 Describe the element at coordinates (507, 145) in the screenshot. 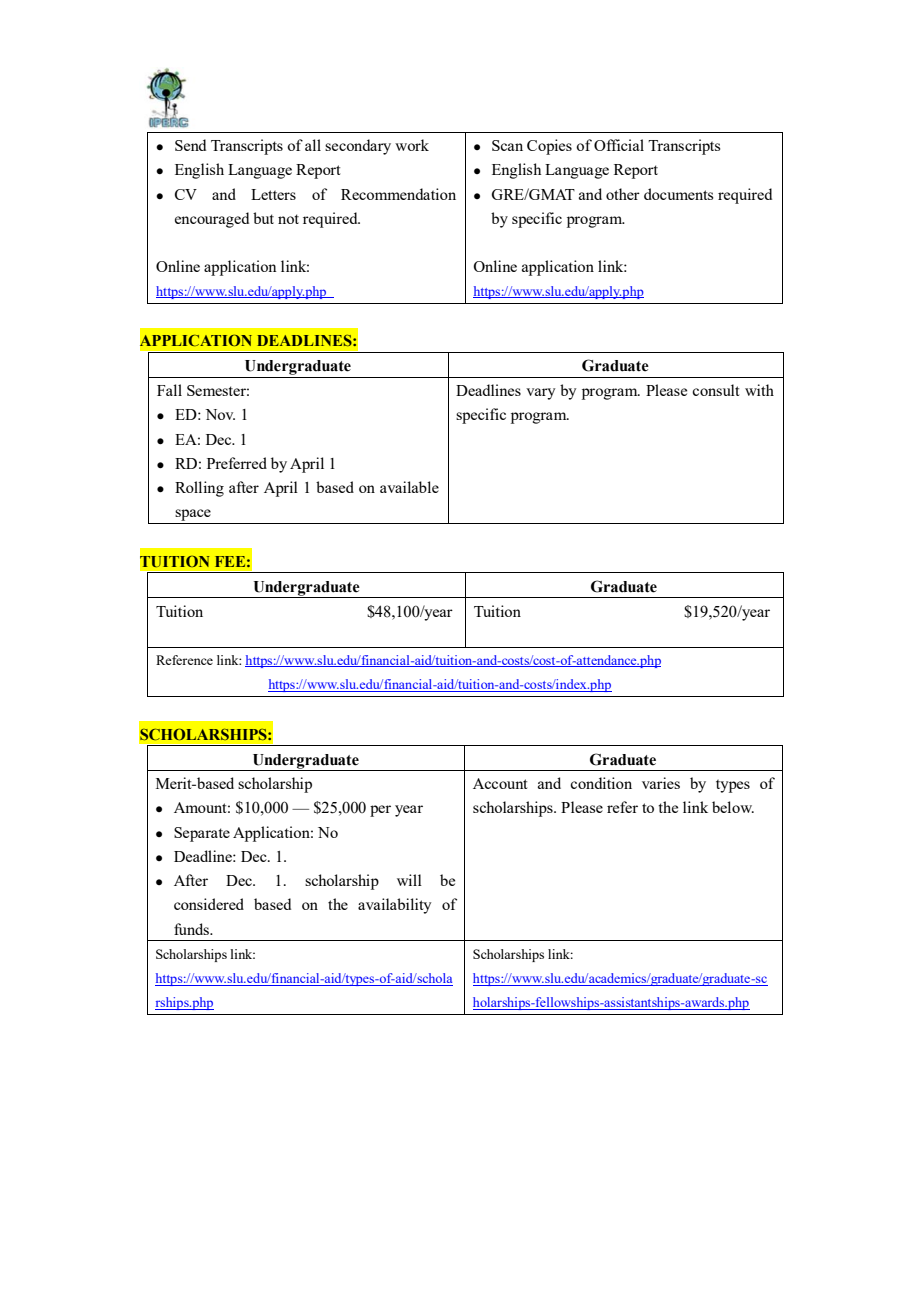

I see `Scan` at that location.
